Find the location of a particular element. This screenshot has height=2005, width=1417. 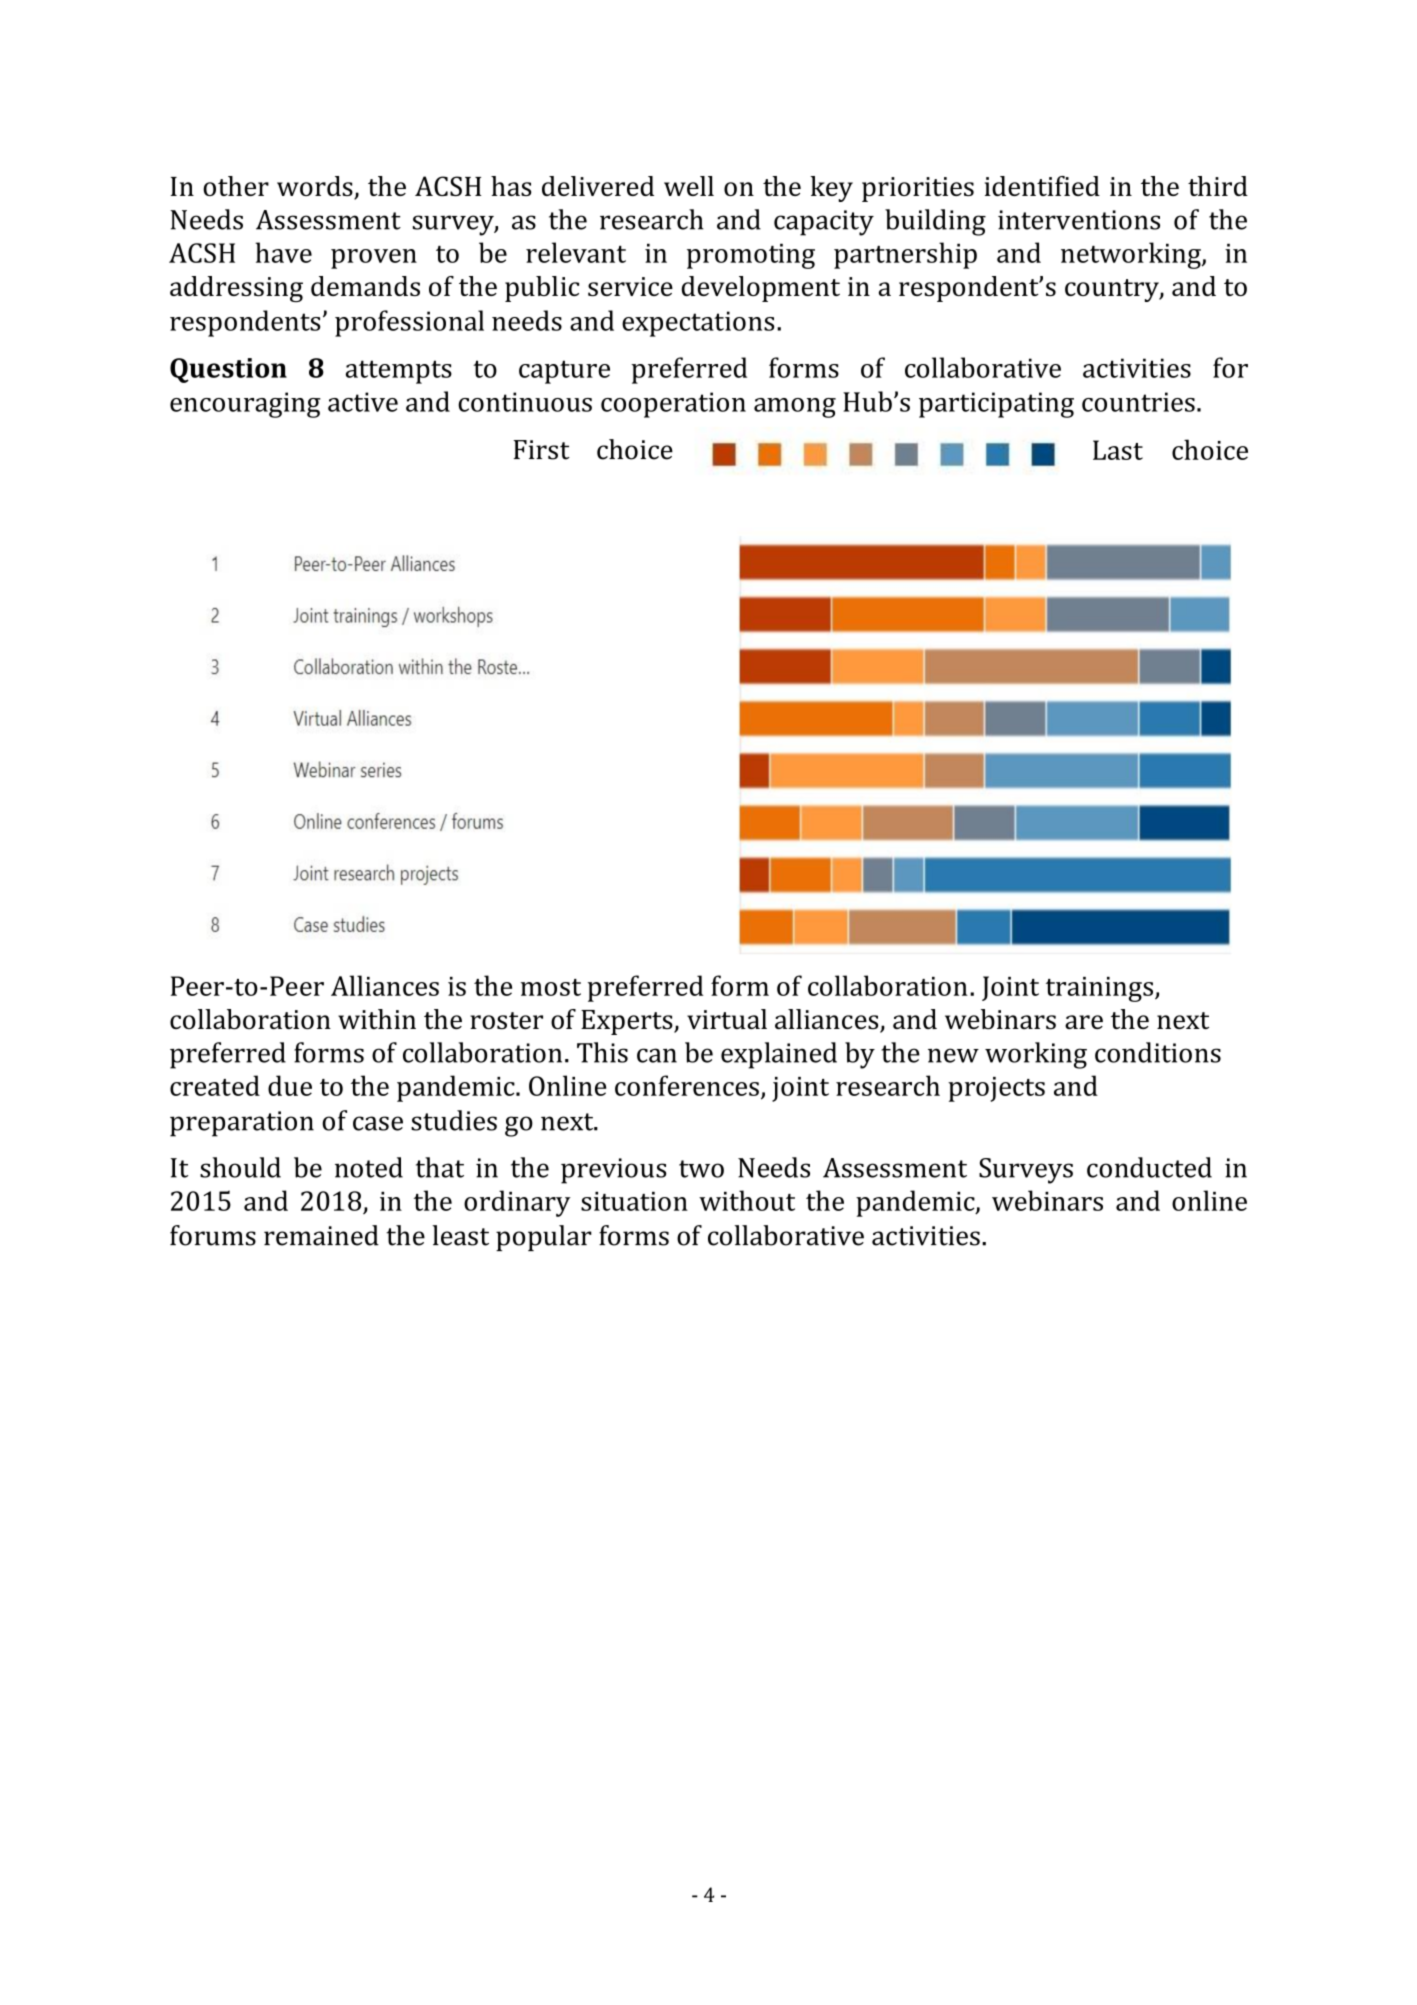

virtual is located at coordinates (727, 1019).
